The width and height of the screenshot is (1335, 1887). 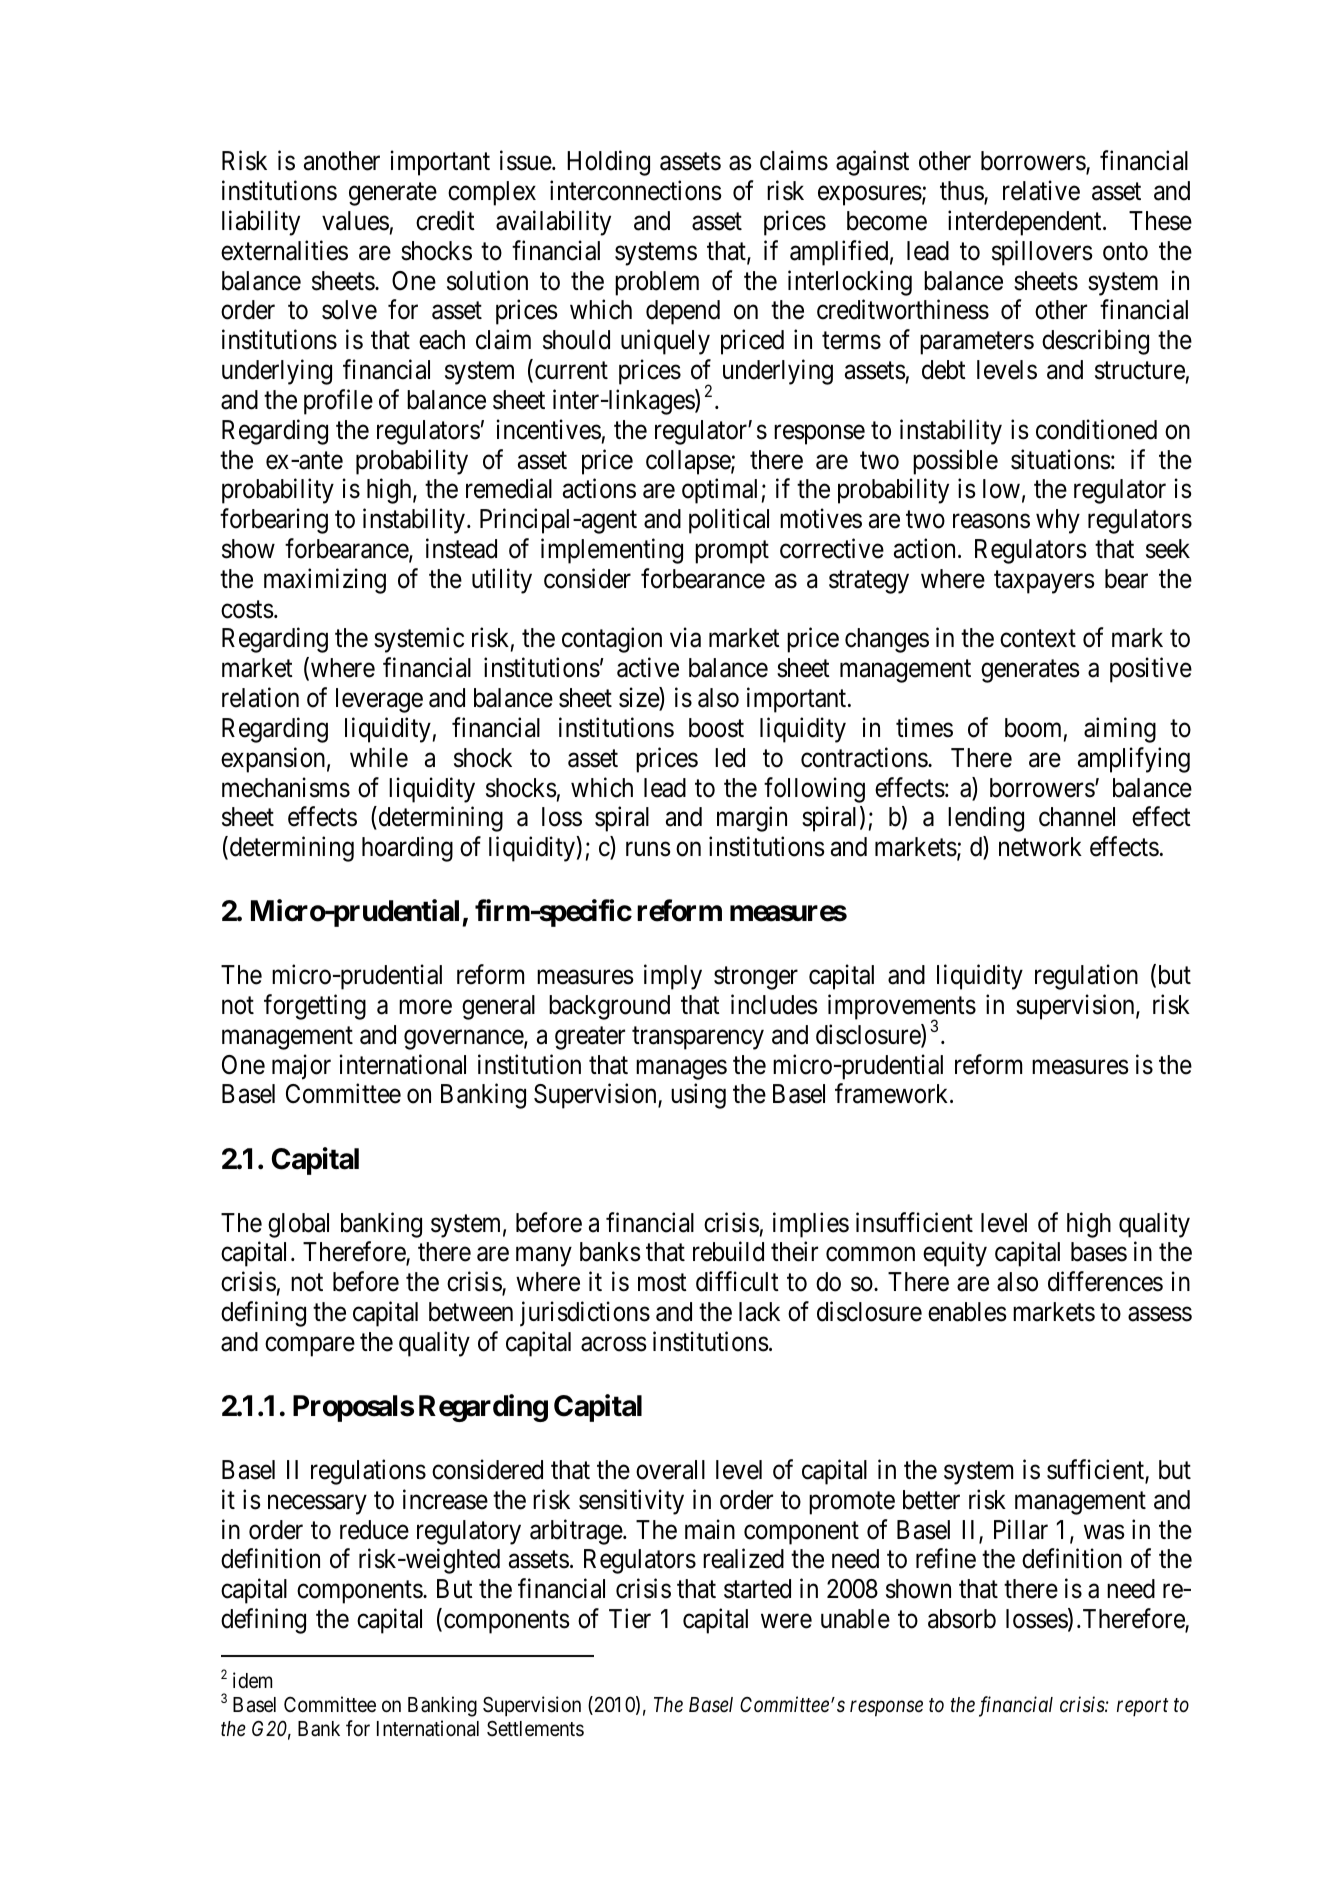 What do you see at coordinates (657, 283) in the screenshot?
I see `problem` at bounding box center [657, 283].
